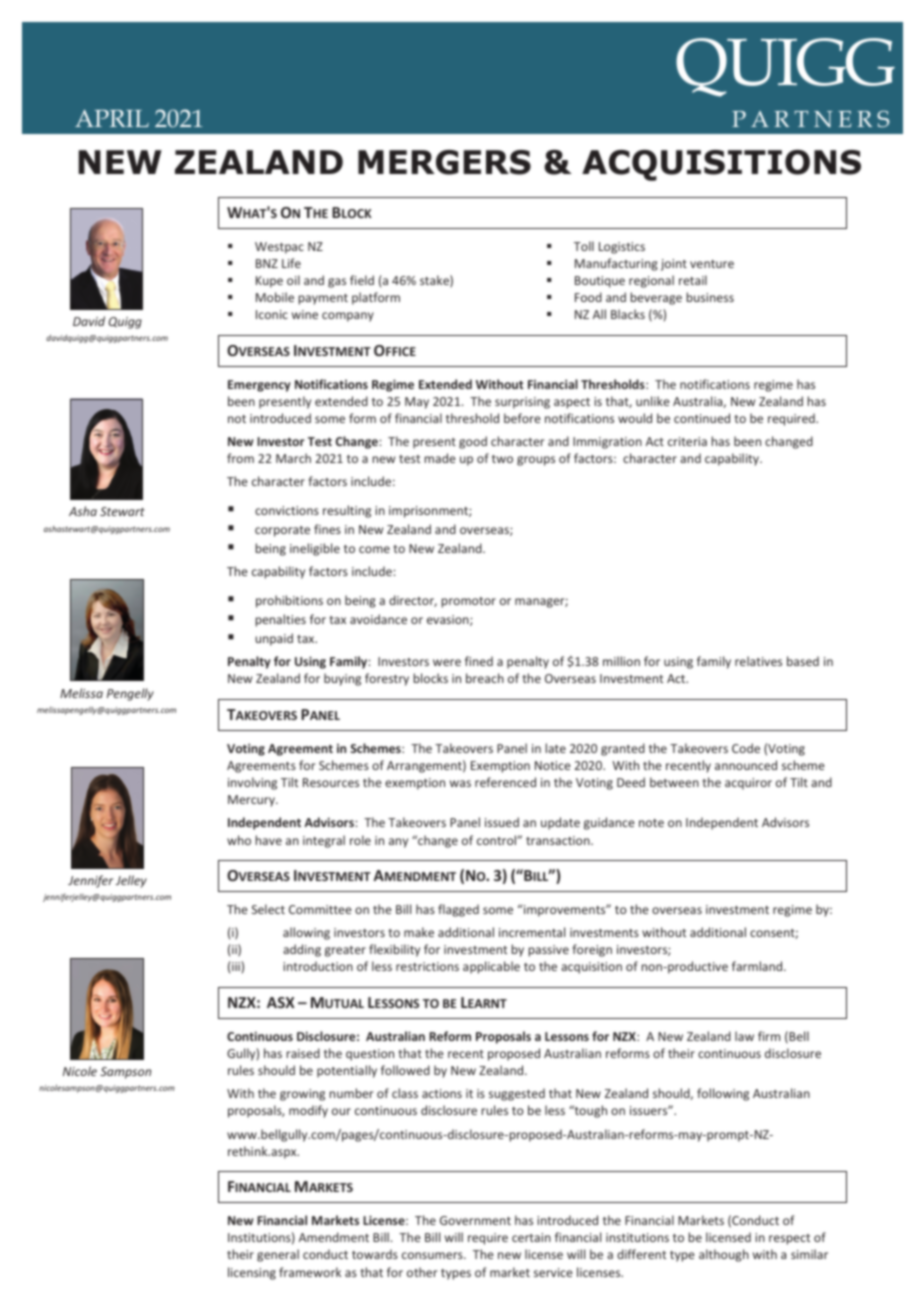  I want to click on iii, so click(237, 966).
